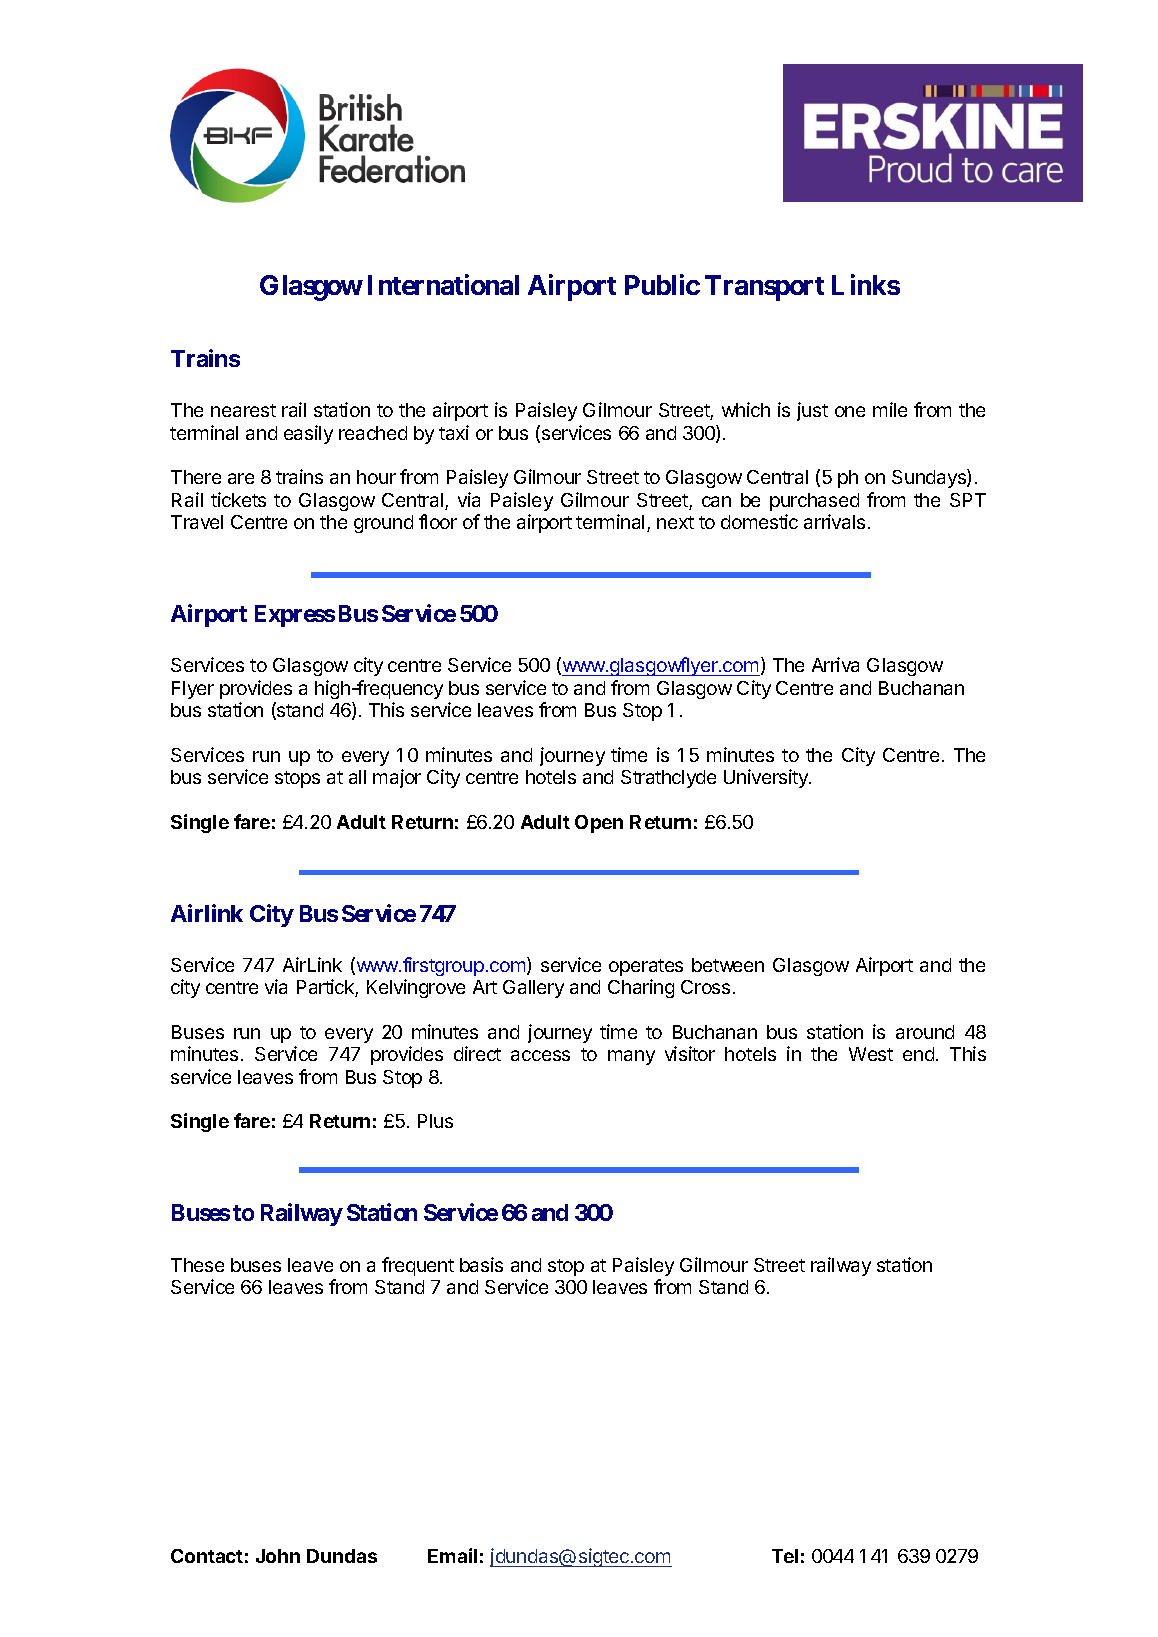 This document has width=1158, height=1637. What do you see at coordinates (278, 1556) in the document?
I see `John` at bounding box center [278, 1556].
